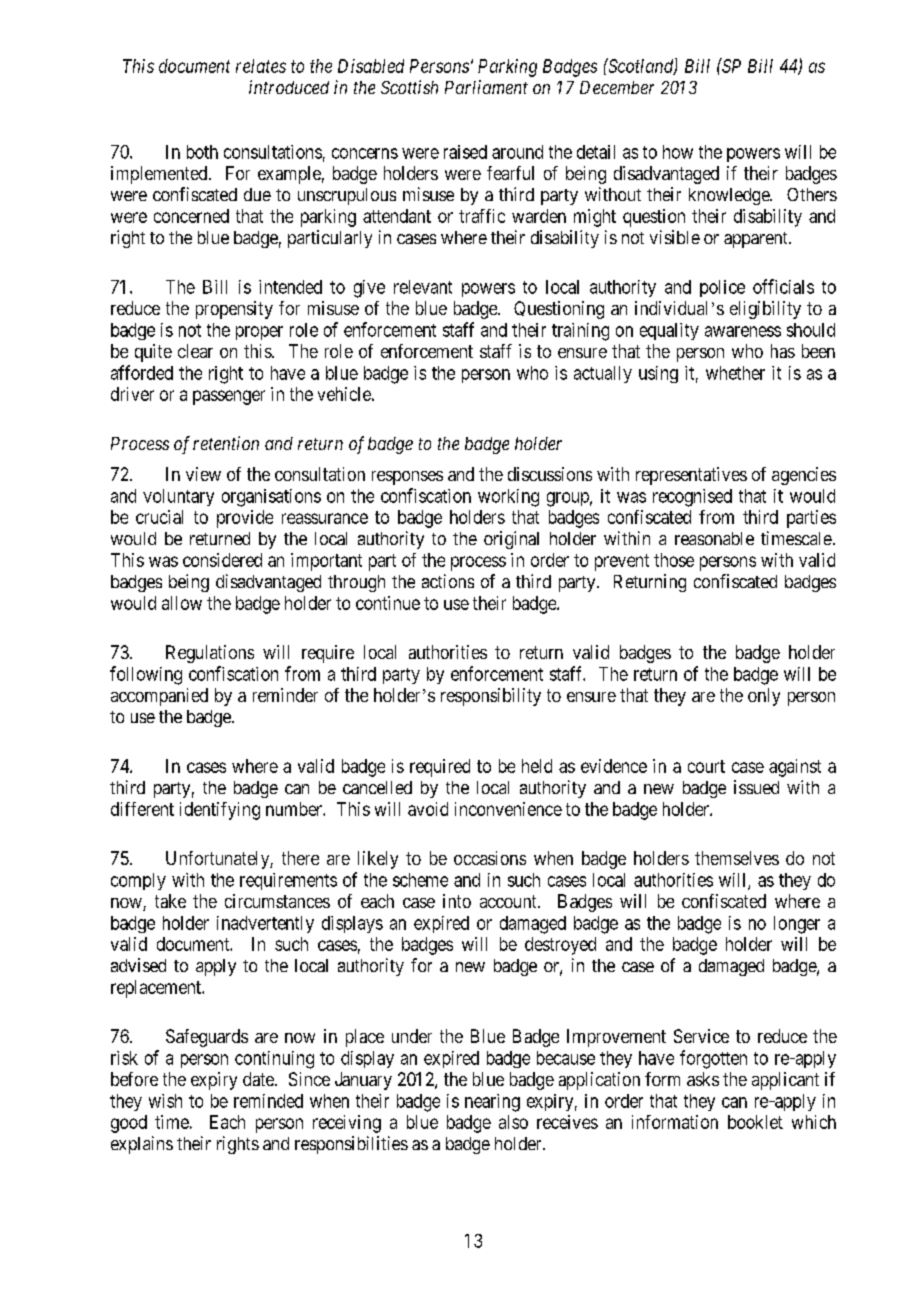 This image has width=924, height=1308. What do you see at coordinates (182, 603) in the image?
I see `allow` at bounding box center [182, 603].
